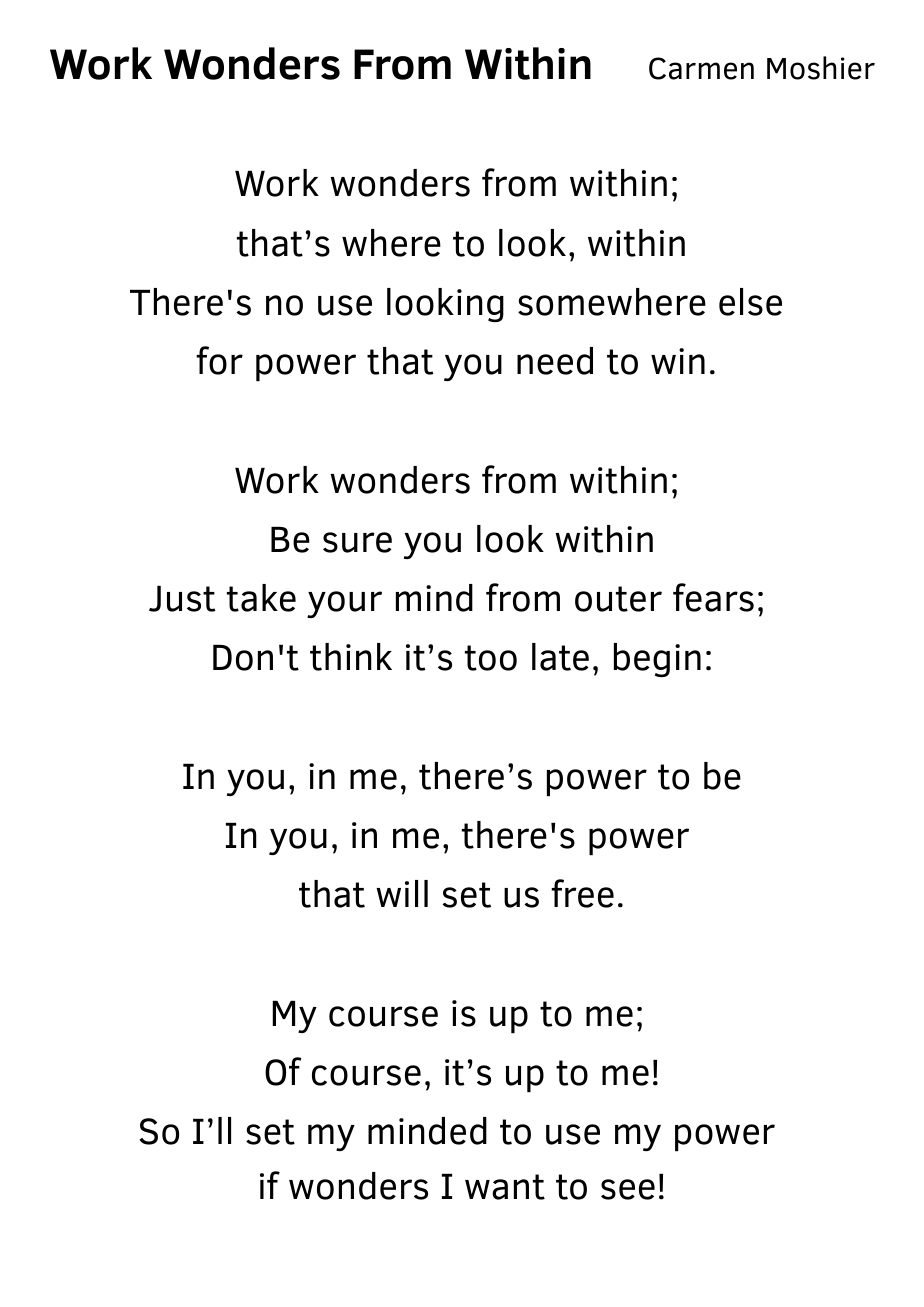 Image resolution: width=924 pixels, height=1307 pixels. Describe the element at coordinates (505, 1187) in the screenshot. I see `want` at that location.
